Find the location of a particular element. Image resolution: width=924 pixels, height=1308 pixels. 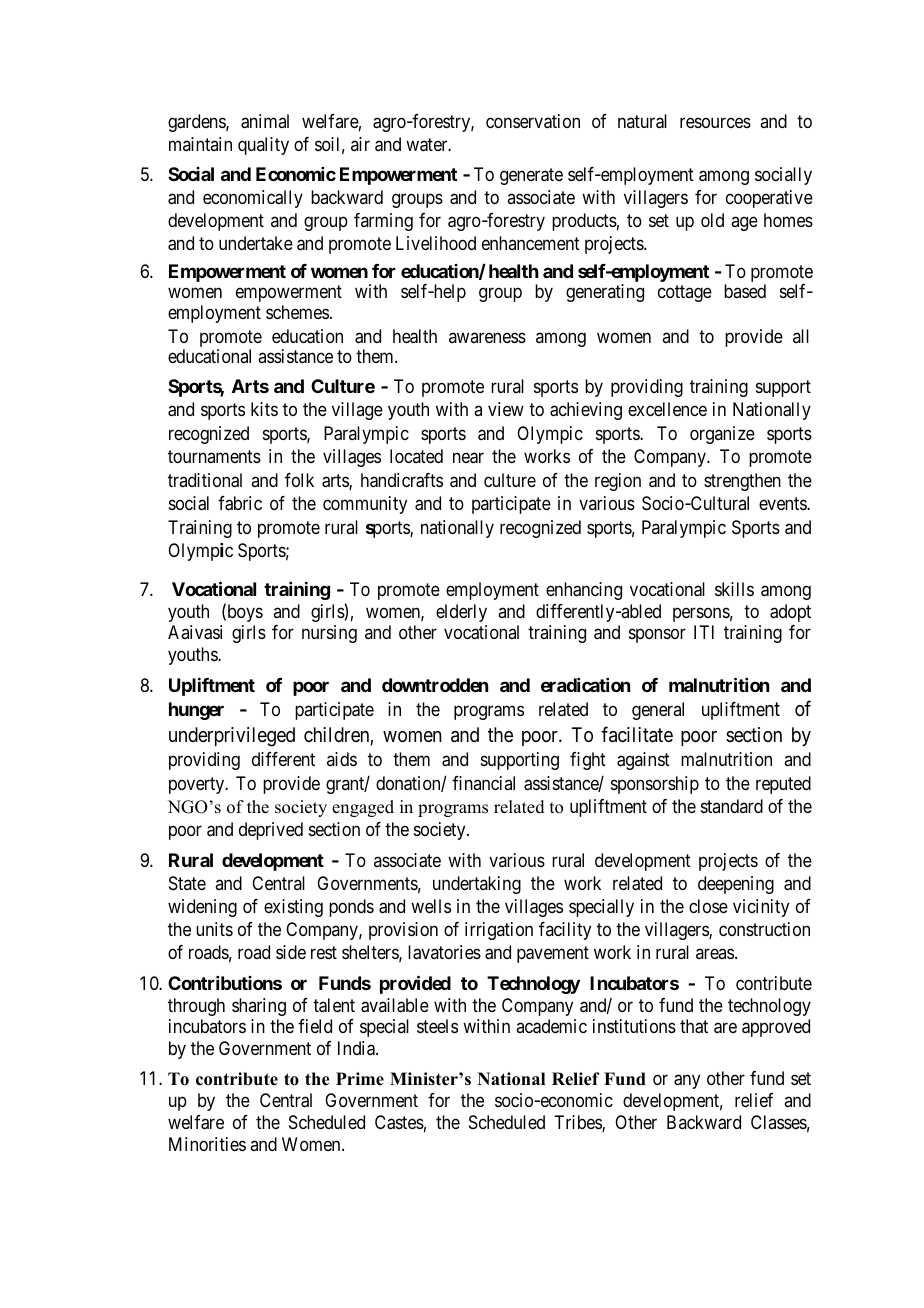

Minorities is located at coordinates (207, 1144).
